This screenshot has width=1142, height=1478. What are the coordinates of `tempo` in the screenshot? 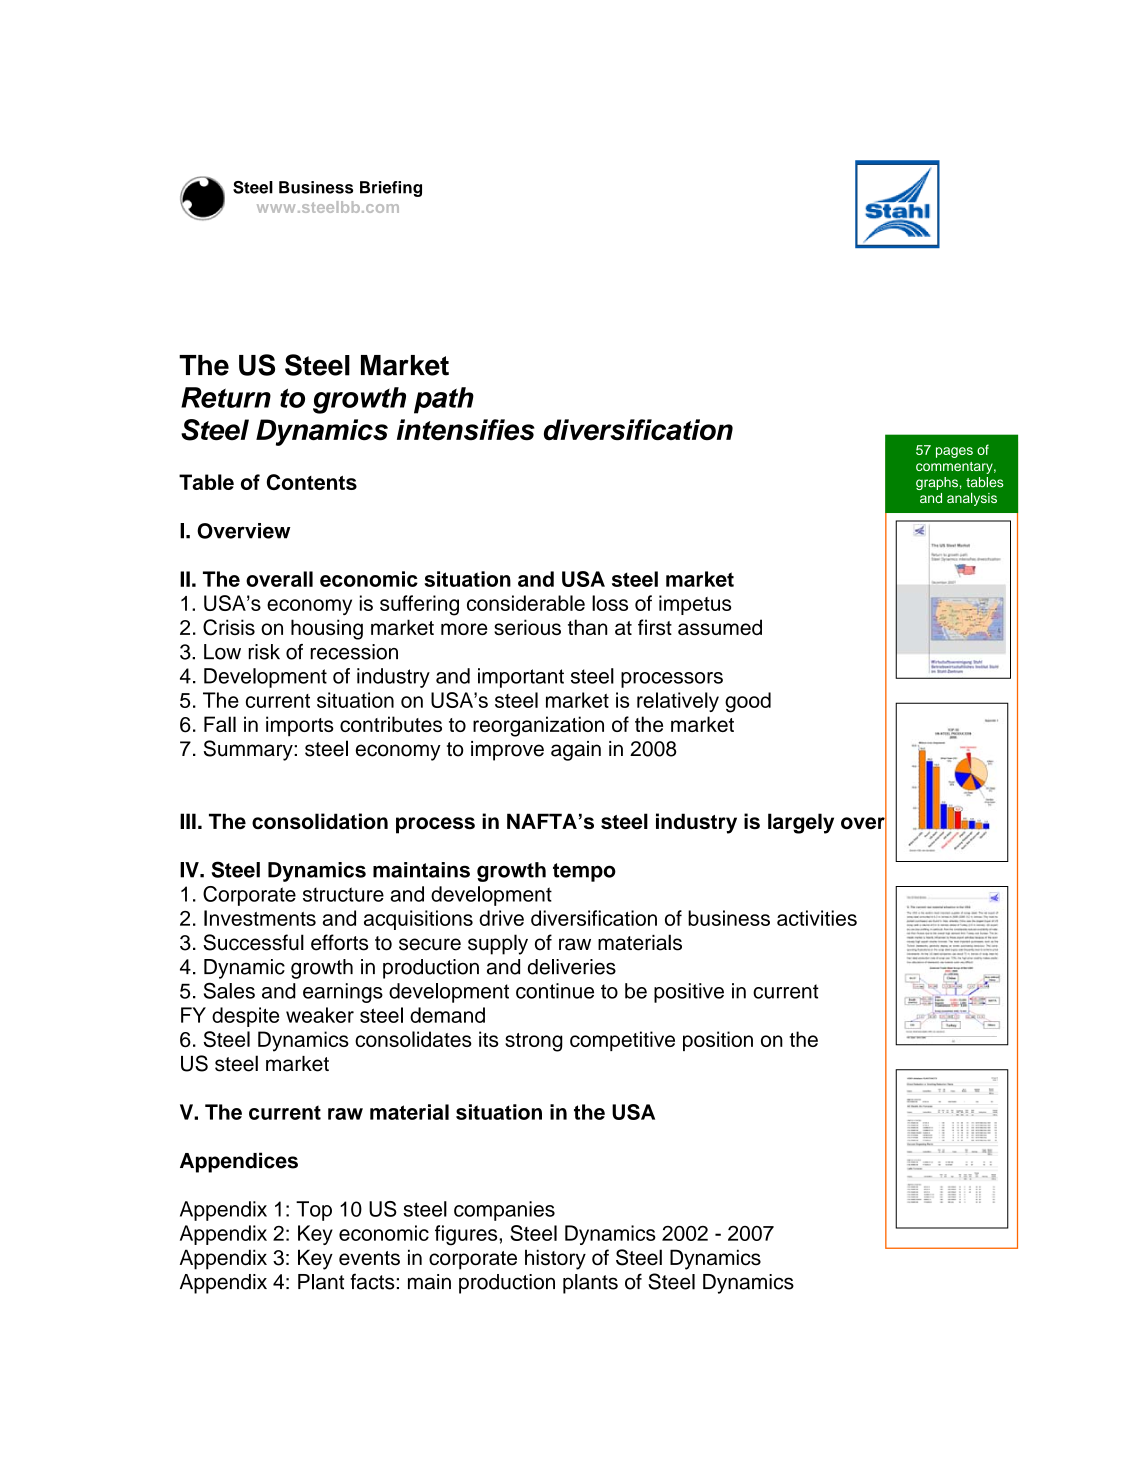 It's located at (584, 872).
